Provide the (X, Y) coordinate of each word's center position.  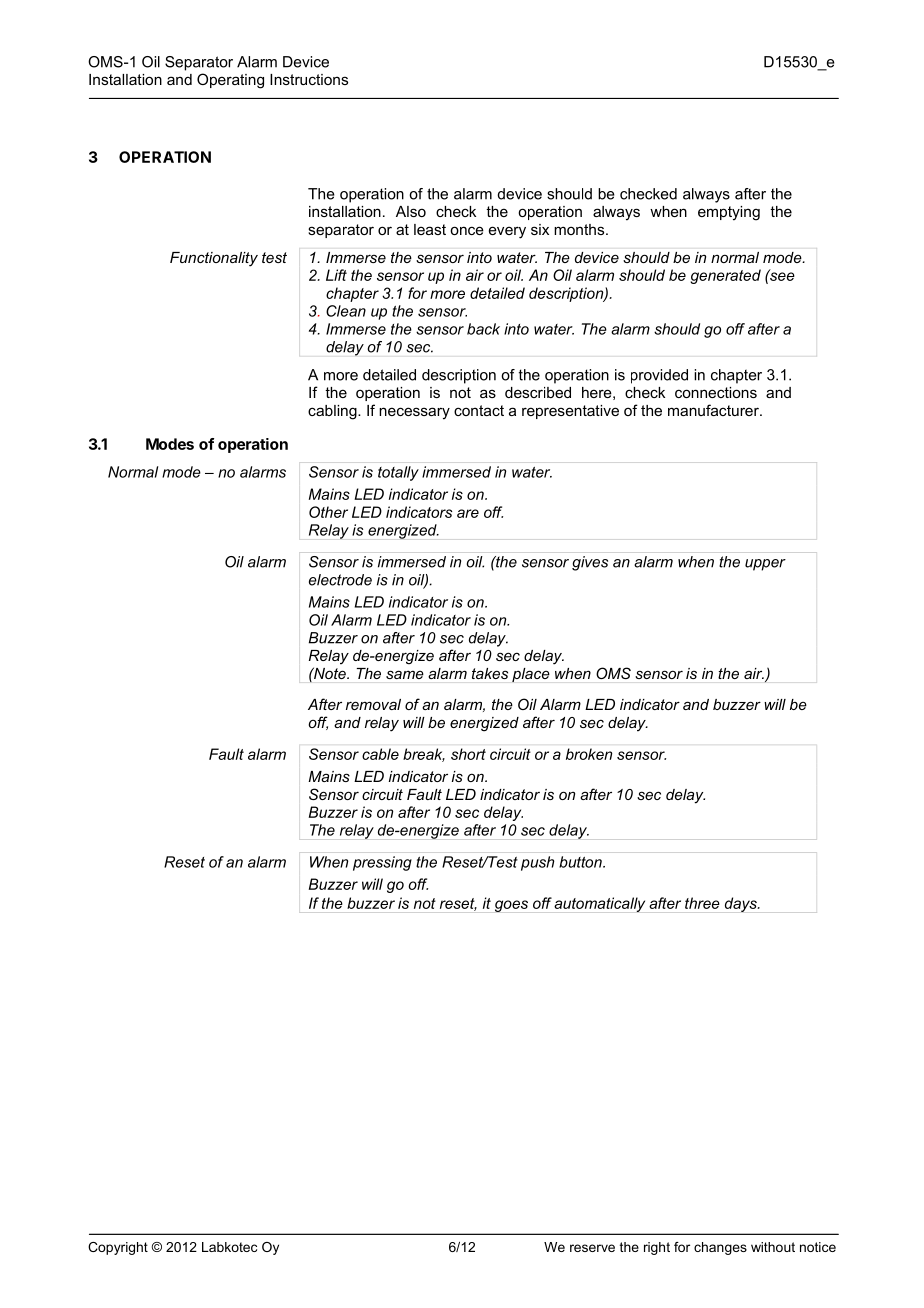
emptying (729, 213)
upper (765, 565)
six (540, 229)
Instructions (309, 79)
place (531, 675)
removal (373, 704)
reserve (592, 1248)
